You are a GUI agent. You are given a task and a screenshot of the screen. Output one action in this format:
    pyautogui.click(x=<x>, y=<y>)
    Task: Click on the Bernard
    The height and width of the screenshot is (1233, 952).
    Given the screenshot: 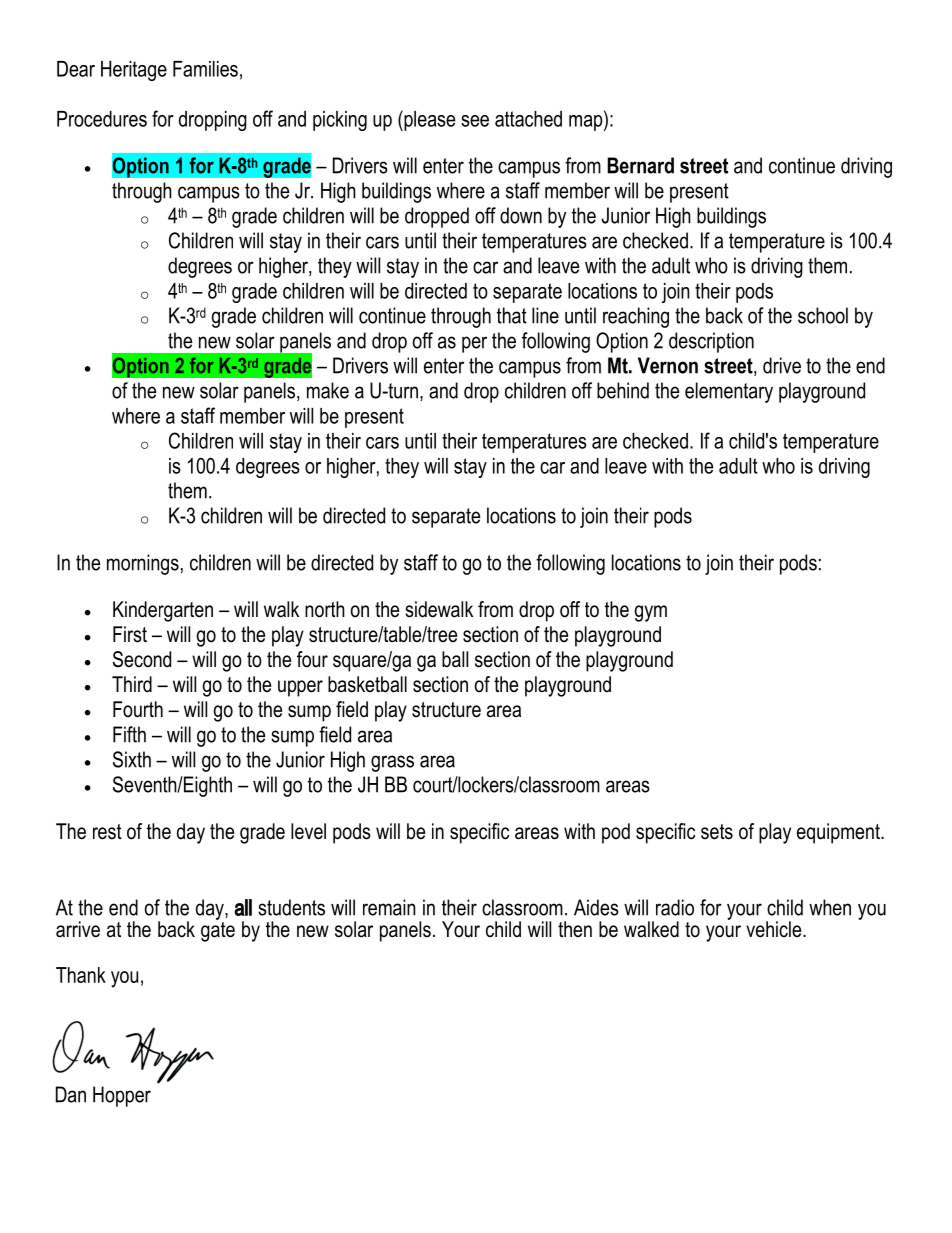 What is the action you would take?
    pyautogui.click(x=640, y=165)
